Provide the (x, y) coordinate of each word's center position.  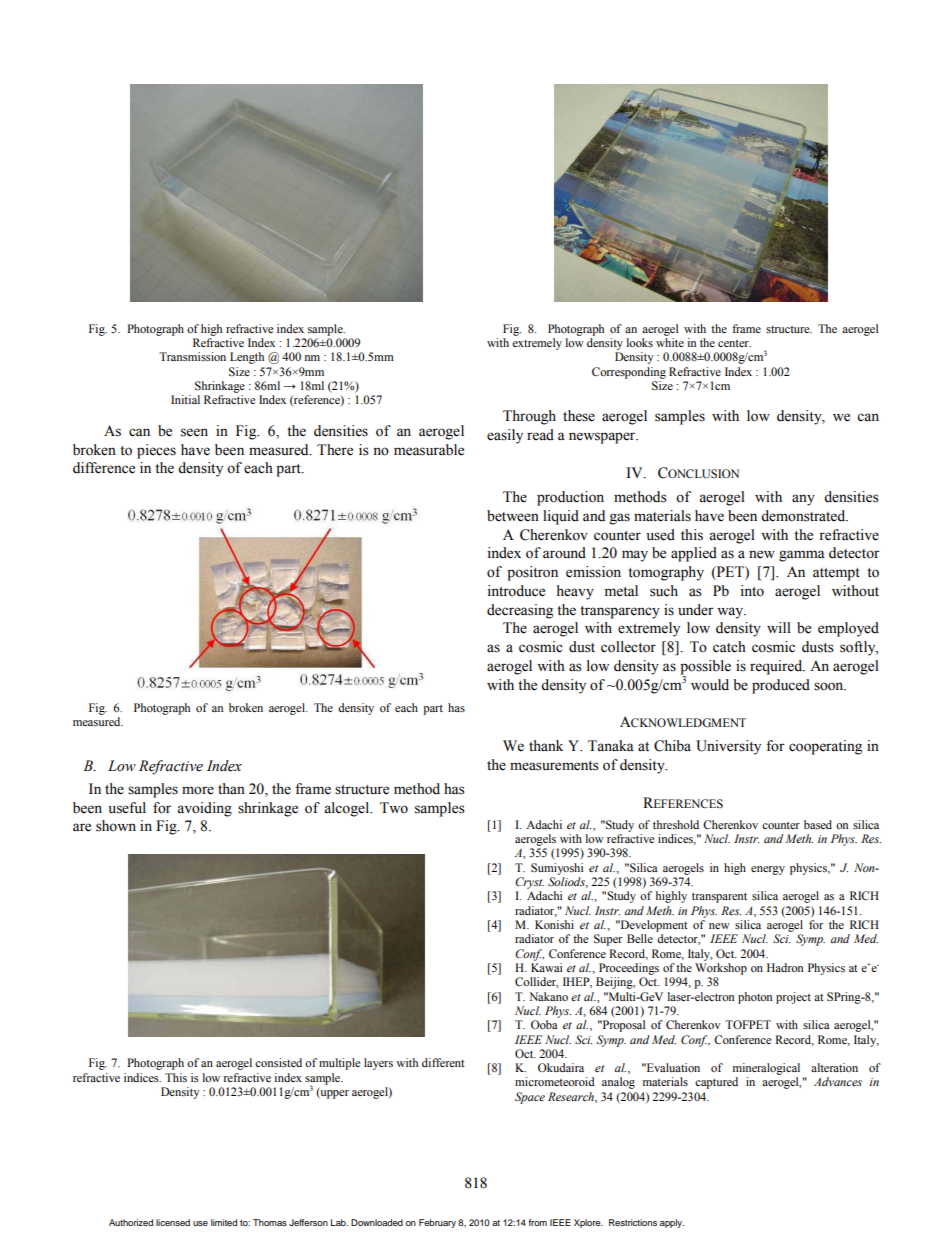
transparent (719, 897)
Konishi (554, 924)
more (198, 790)
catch (729, 647)
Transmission (192, 356)
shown (116, 826)
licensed (173, 1222)
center (734, 343)
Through (529, 417)
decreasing (520, 611)
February (437, 1223)
